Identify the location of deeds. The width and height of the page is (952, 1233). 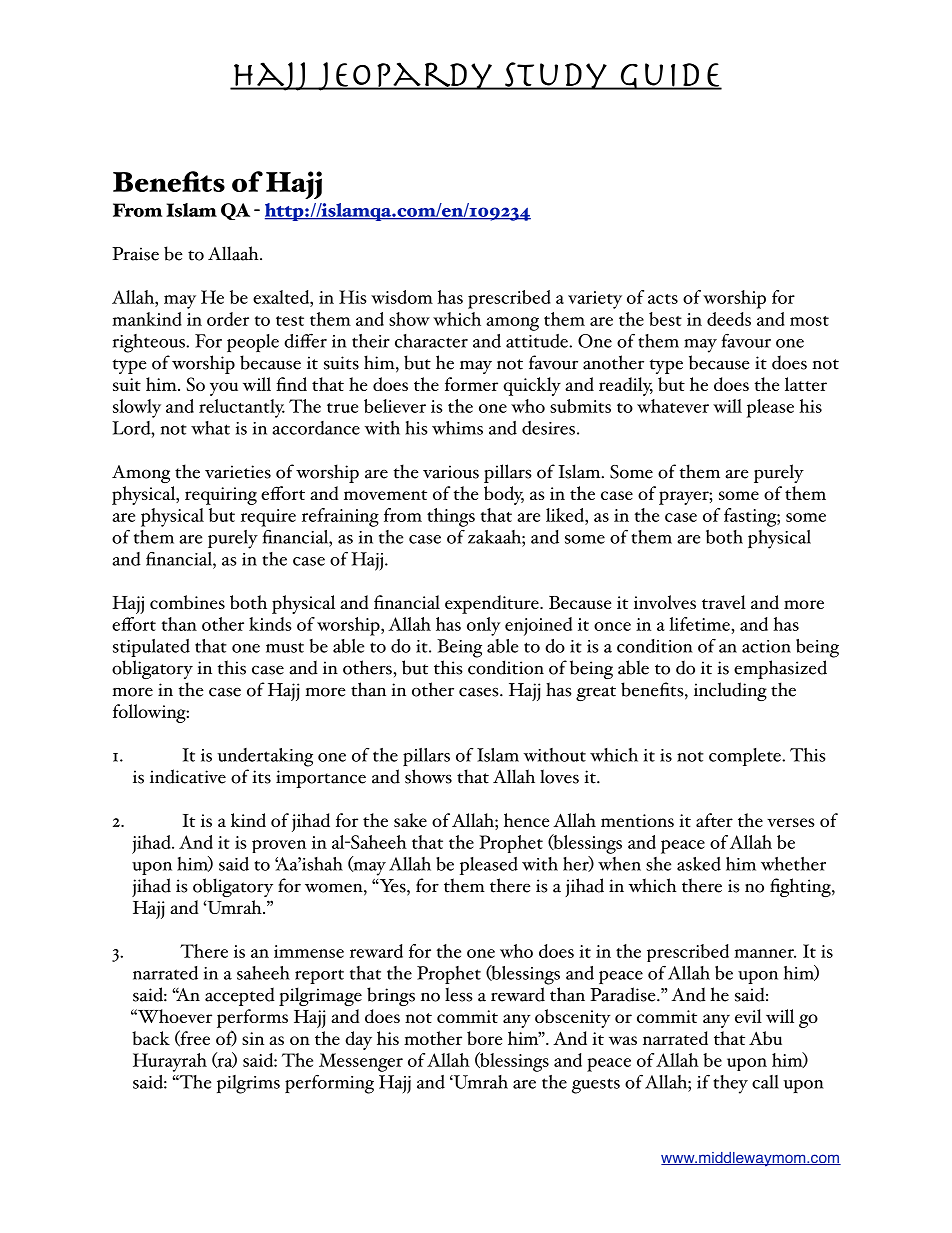
(729, 319).
